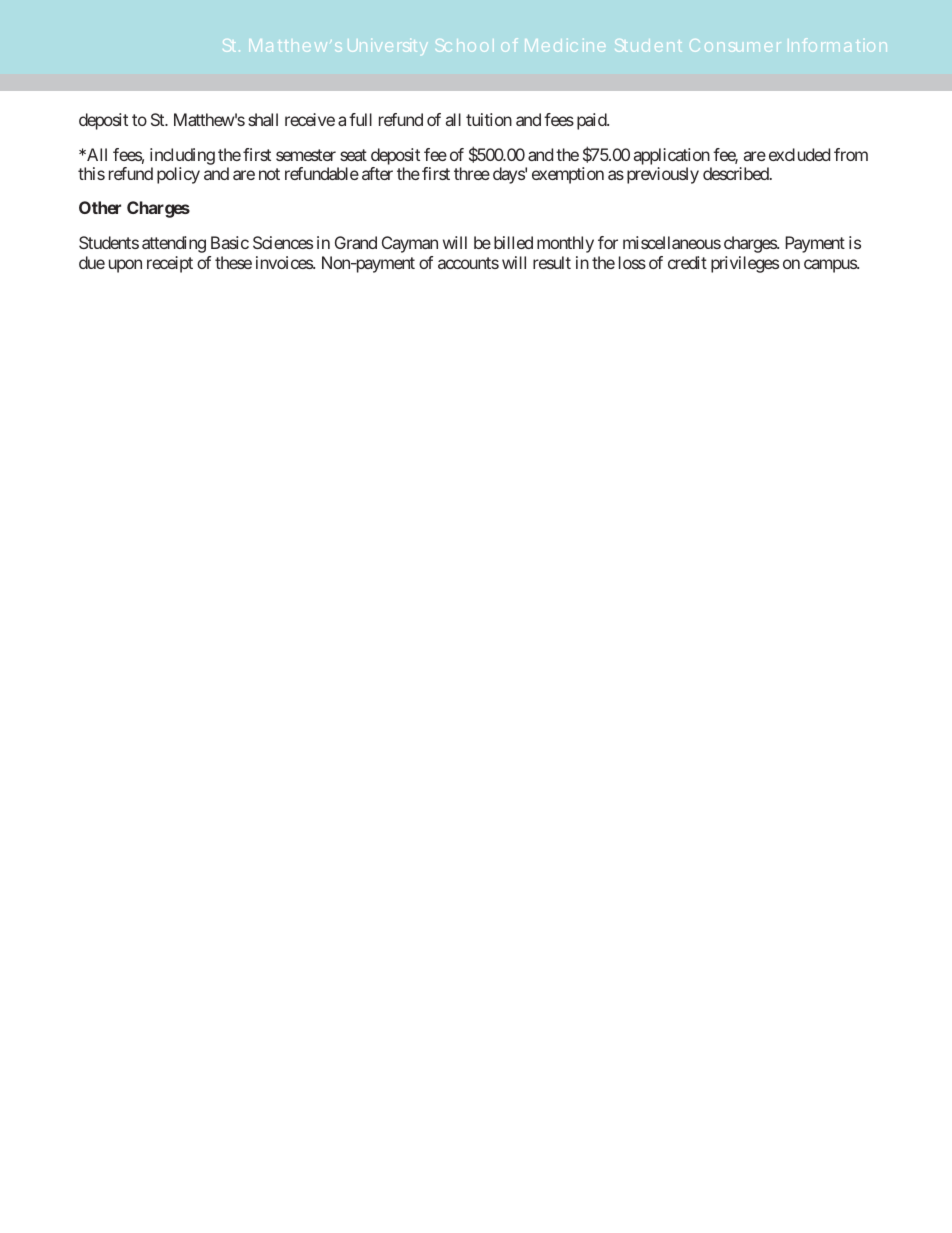  I want to click on tuition, so click(489, 119).
